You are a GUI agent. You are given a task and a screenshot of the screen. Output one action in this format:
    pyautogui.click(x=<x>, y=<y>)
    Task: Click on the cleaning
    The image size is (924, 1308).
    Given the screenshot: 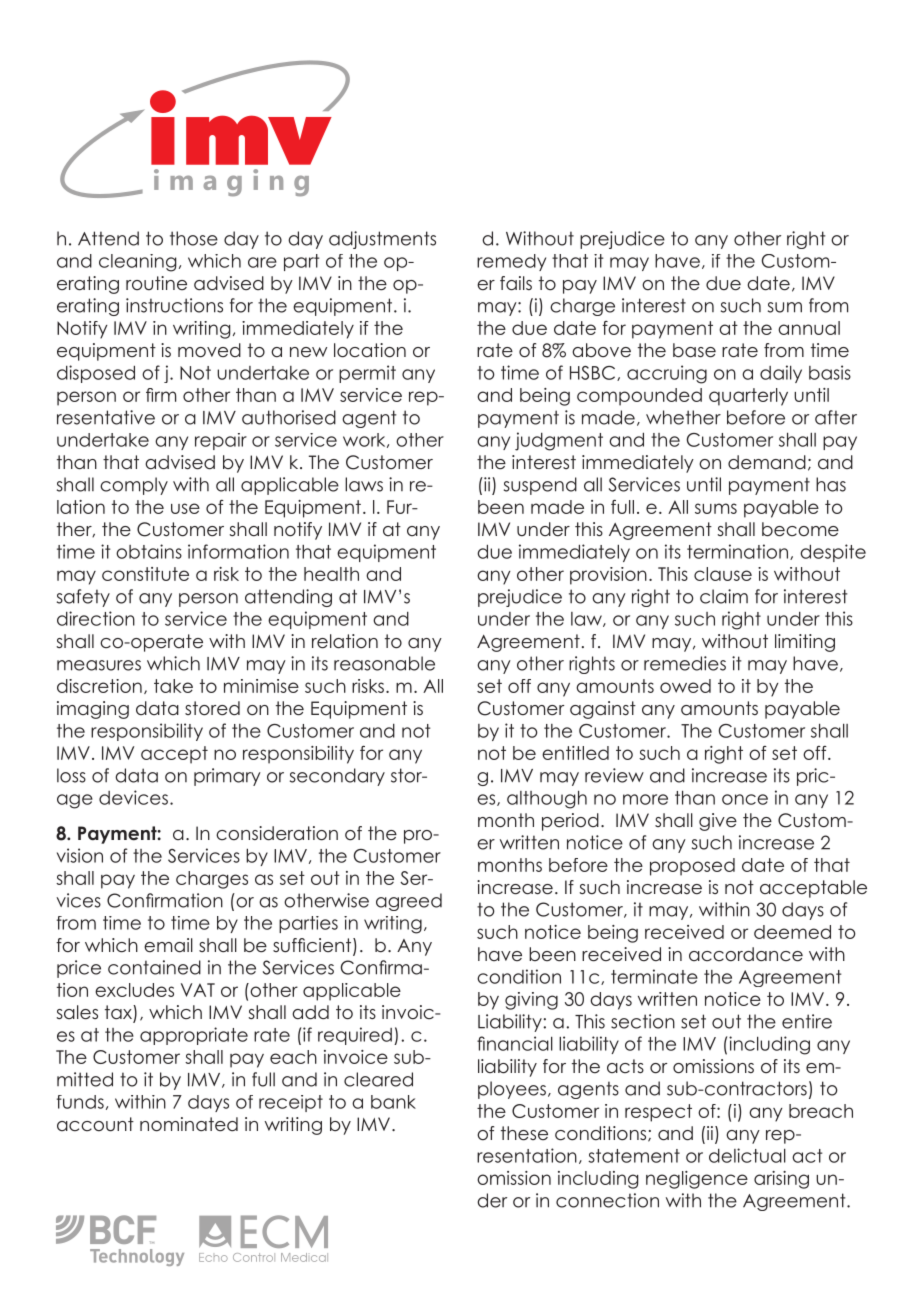 What is the action you would take?
    pyautogui.click(x=138, y=263)
